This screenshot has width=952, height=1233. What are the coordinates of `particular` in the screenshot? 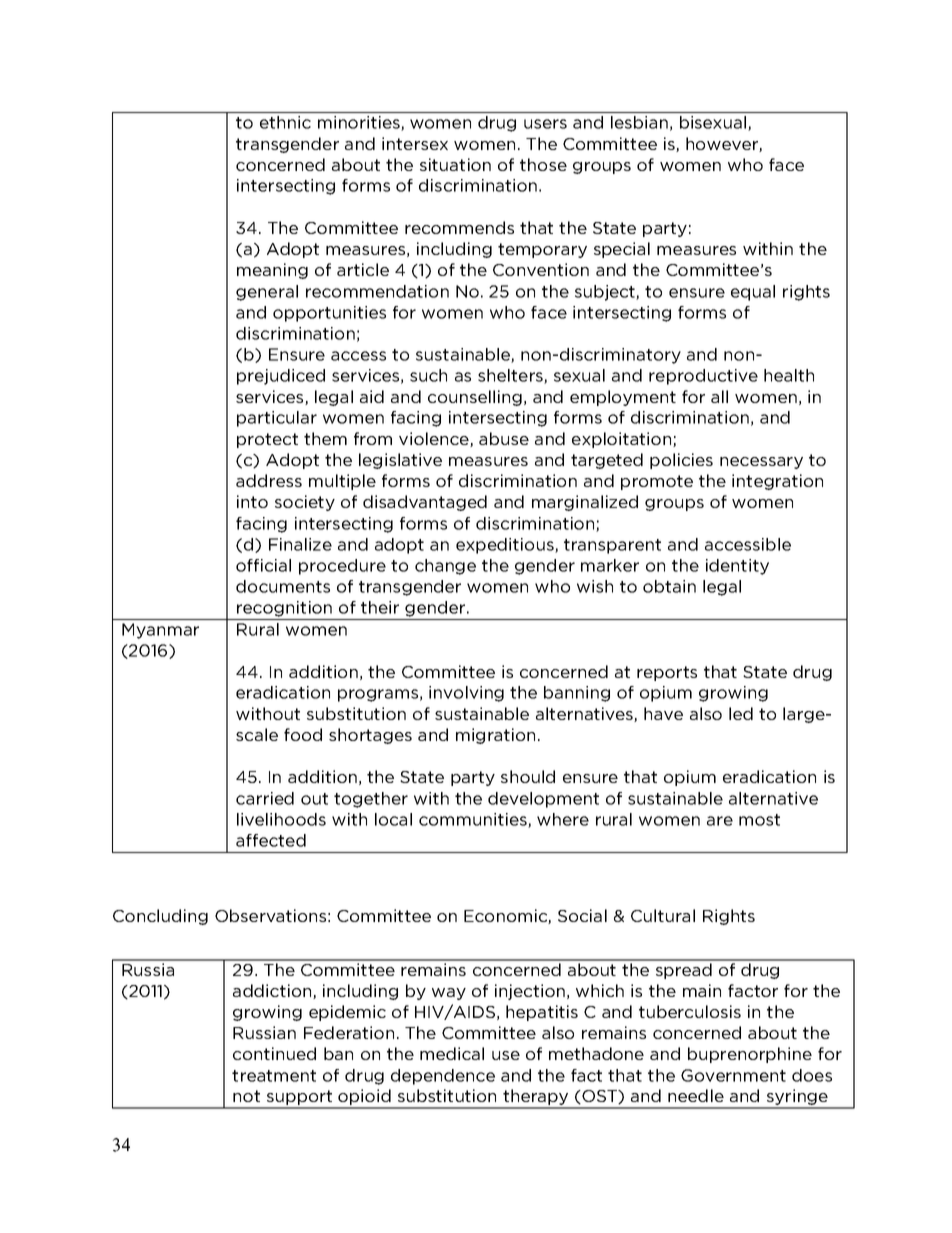 It's located at (277, 419).
